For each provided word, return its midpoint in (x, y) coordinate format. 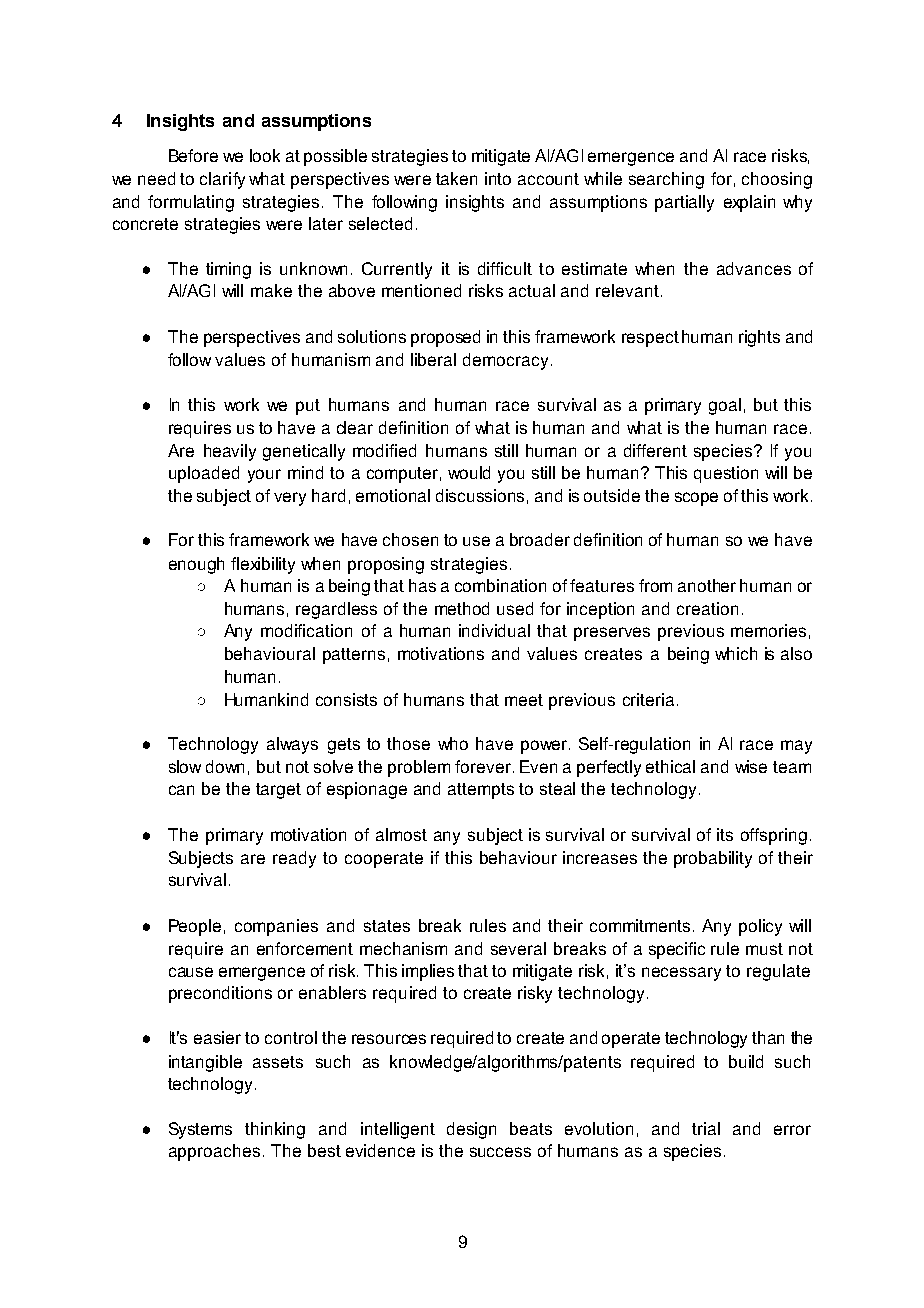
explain (749, 203)
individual (494, 630)
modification (306, 630)
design (471, 1130)
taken (456, 178)
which (736, 653)
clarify (222, 180)
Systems (200, 1130)
